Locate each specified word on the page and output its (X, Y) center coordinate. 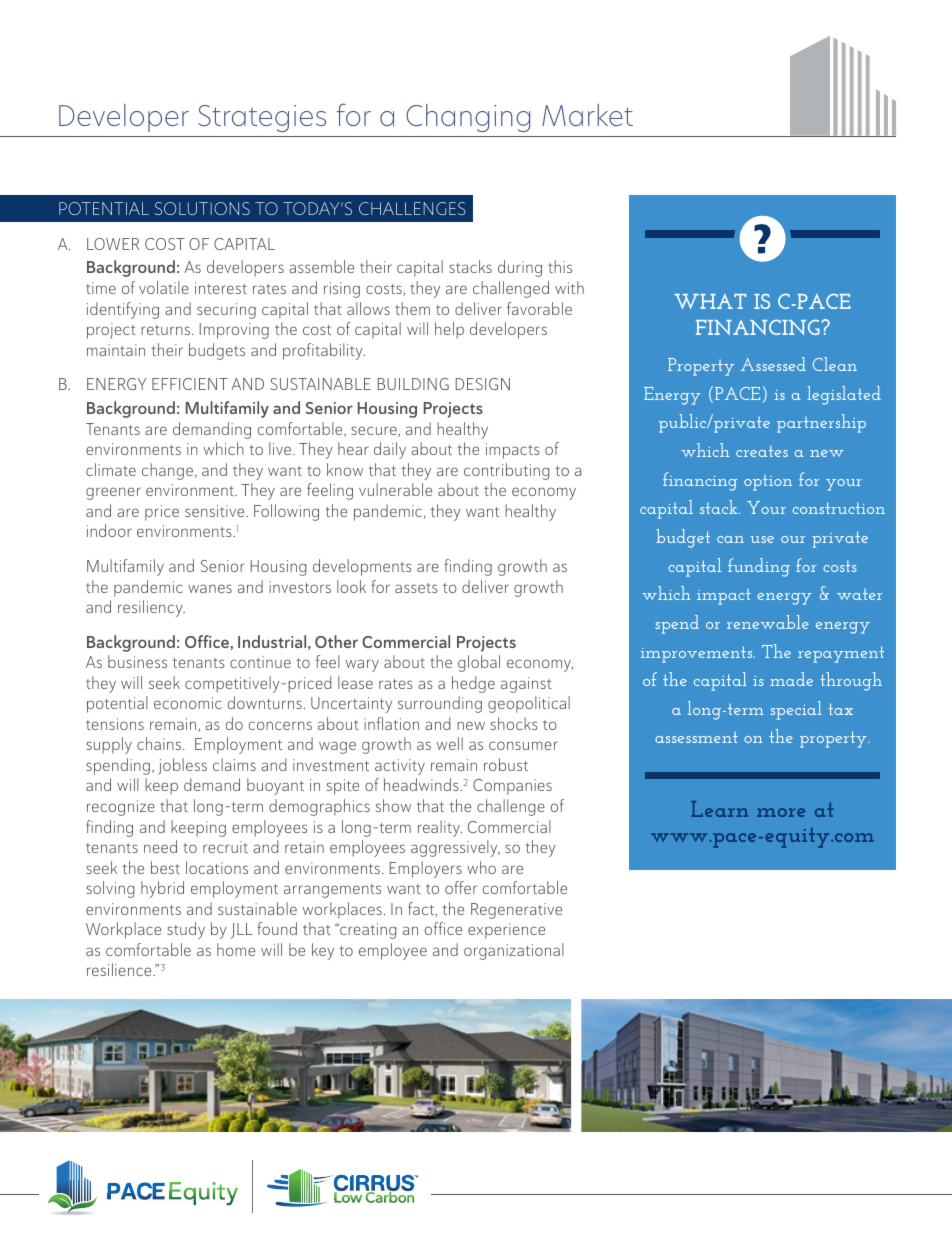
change (169, 471)
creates (762, 451)
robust (506, 764)
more (781, 812)
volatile (164, 287)
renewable (768, 622)
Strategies (262, 118)
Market (587, 115)
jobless (182, 766)
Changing (468, 118)
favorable (539, 308)
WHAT (710, 301)
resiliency (151, 608)
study (186, 930)
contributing (507, 471)
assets (416, 588)
